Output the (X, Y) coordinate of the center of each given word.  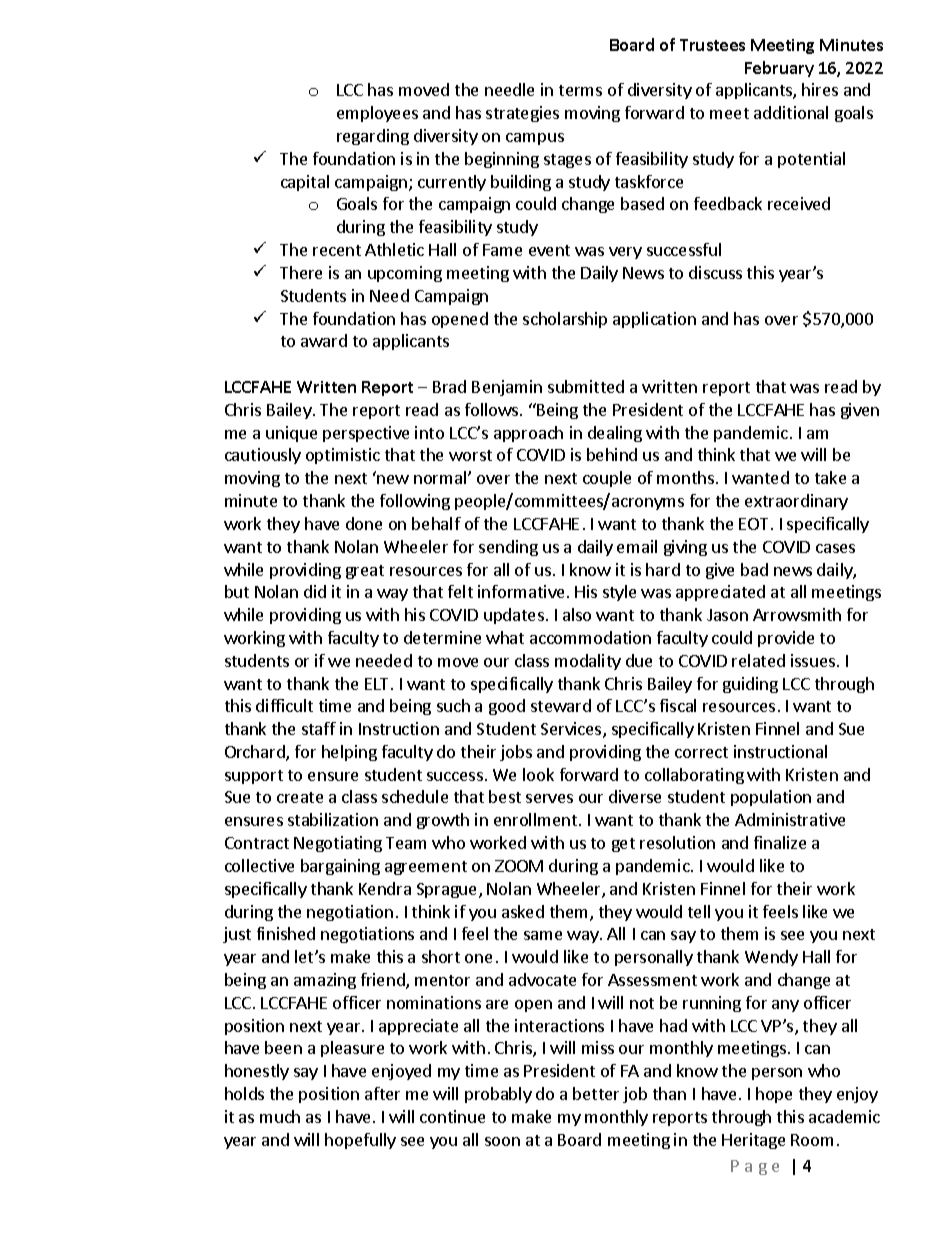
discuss (715, 272)
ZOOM (519, 866)
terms (580, 90)
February (779, 69)
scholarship (565, 320)
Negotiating (338, 844)
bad (754, 569)
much (280, 1116)
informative (521, 591)
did (315, 591)
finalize (780, 842)
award (324, 340)
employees (377, 114)
